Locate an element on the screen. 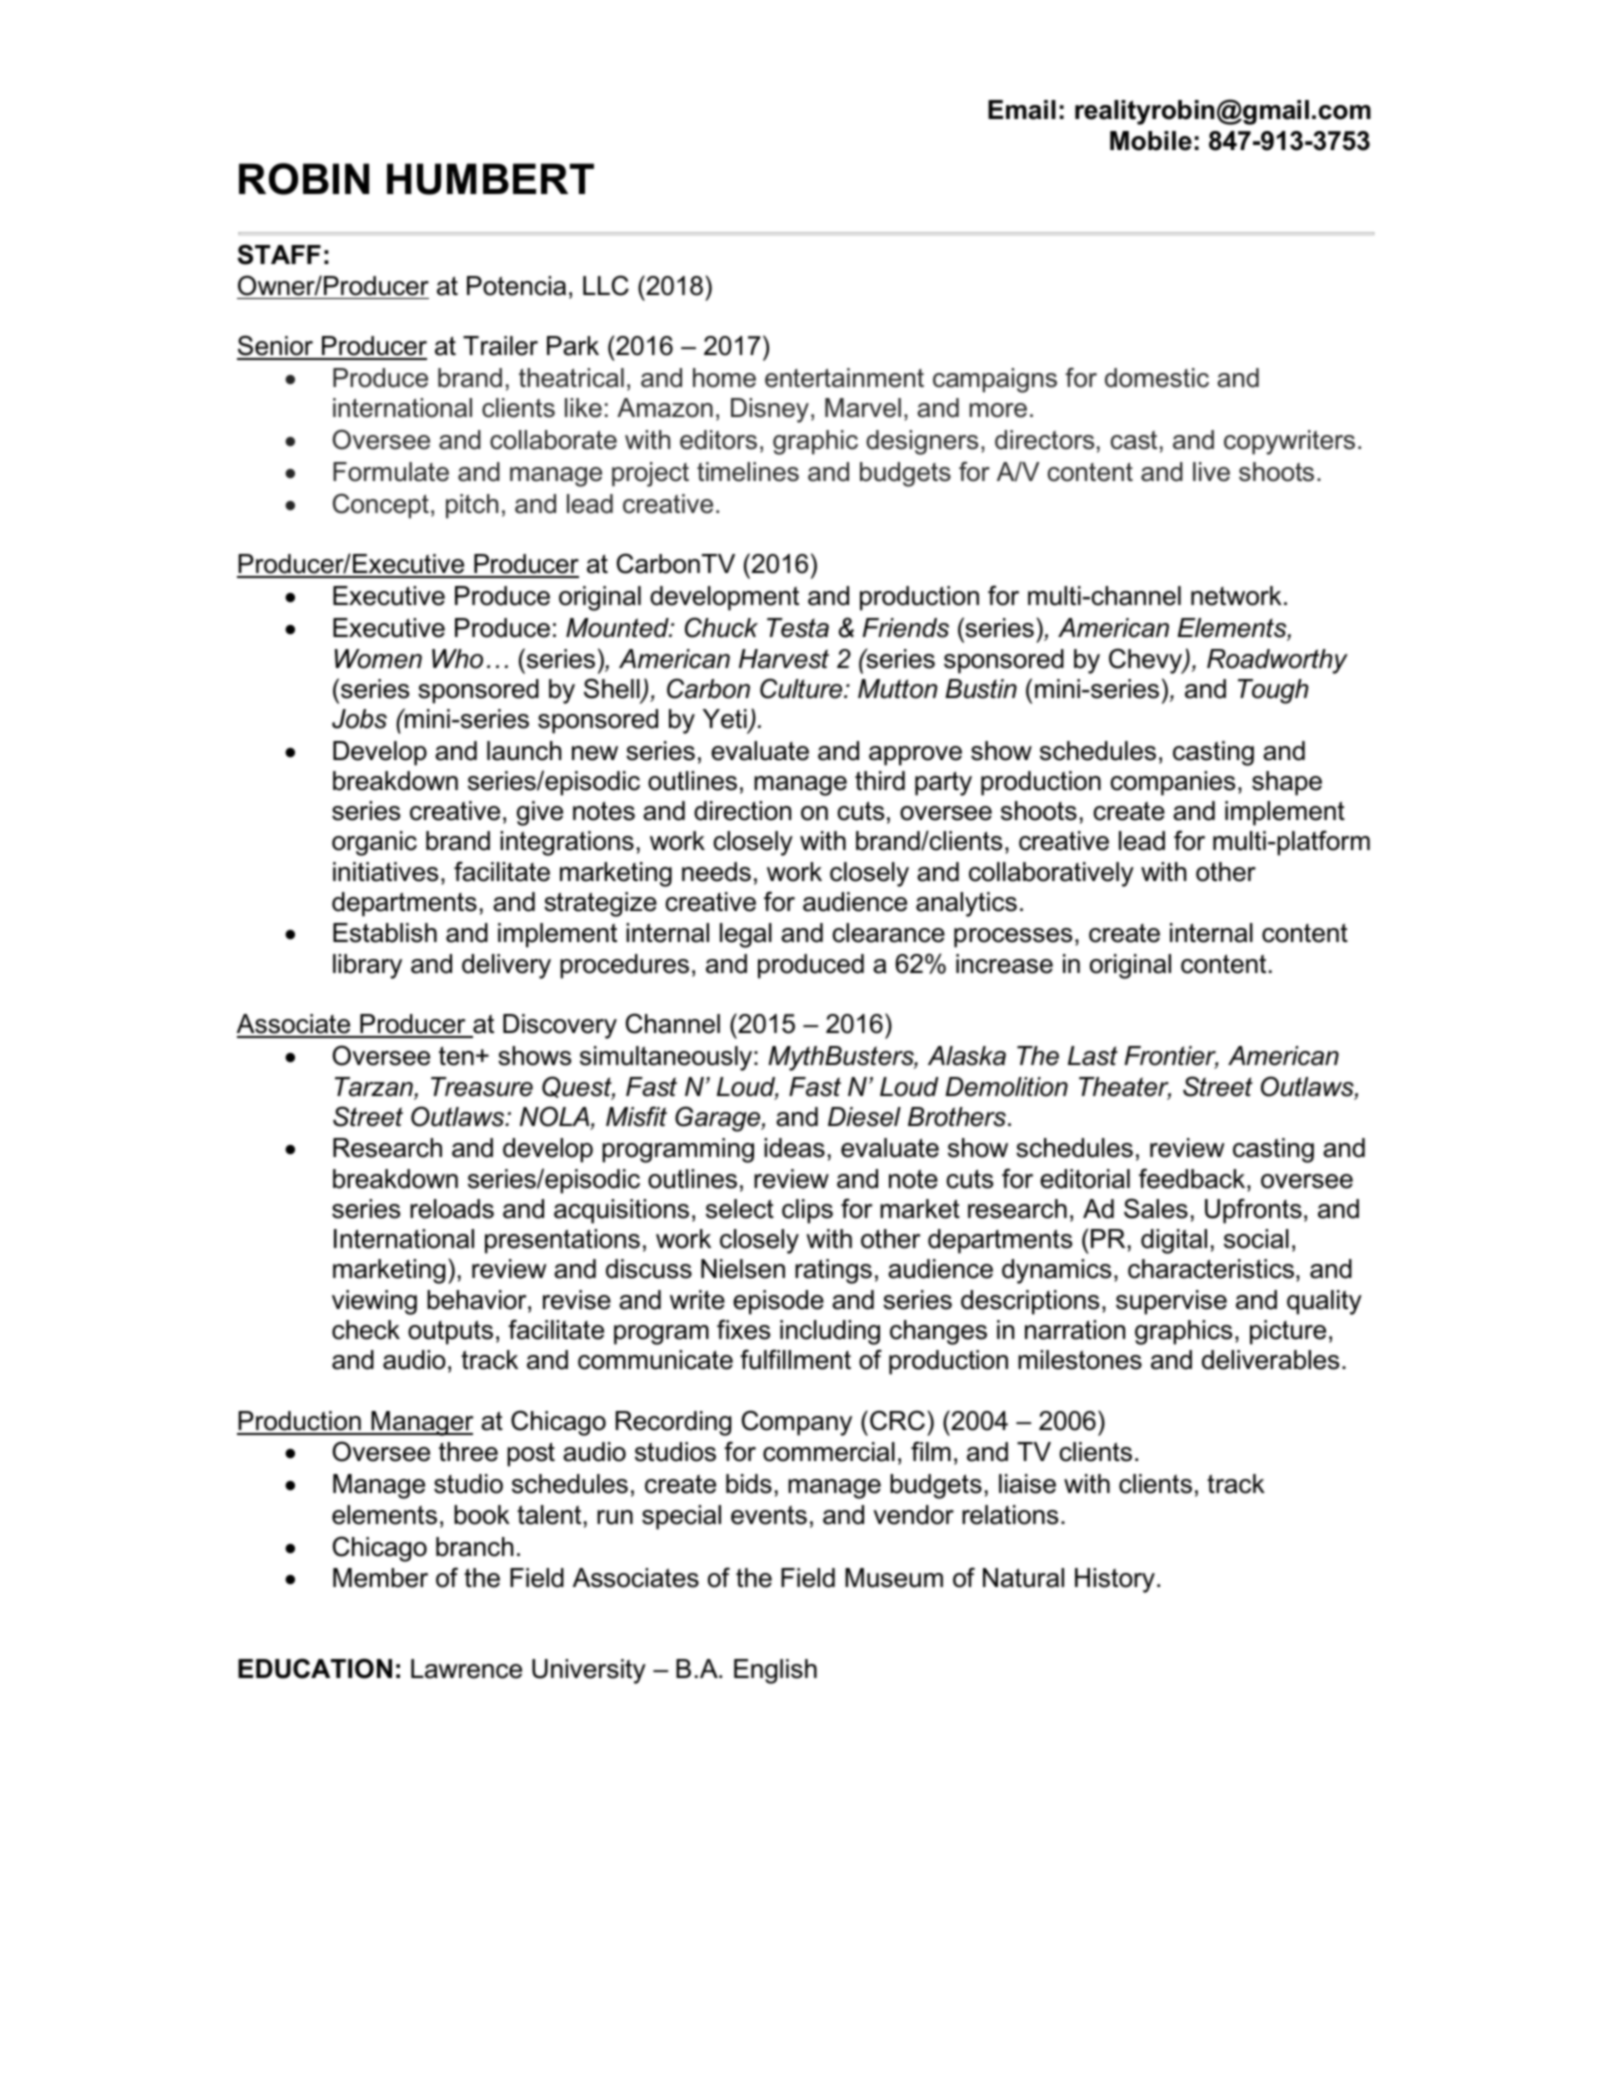  Mobile is located at coordinates (1151, 141).
